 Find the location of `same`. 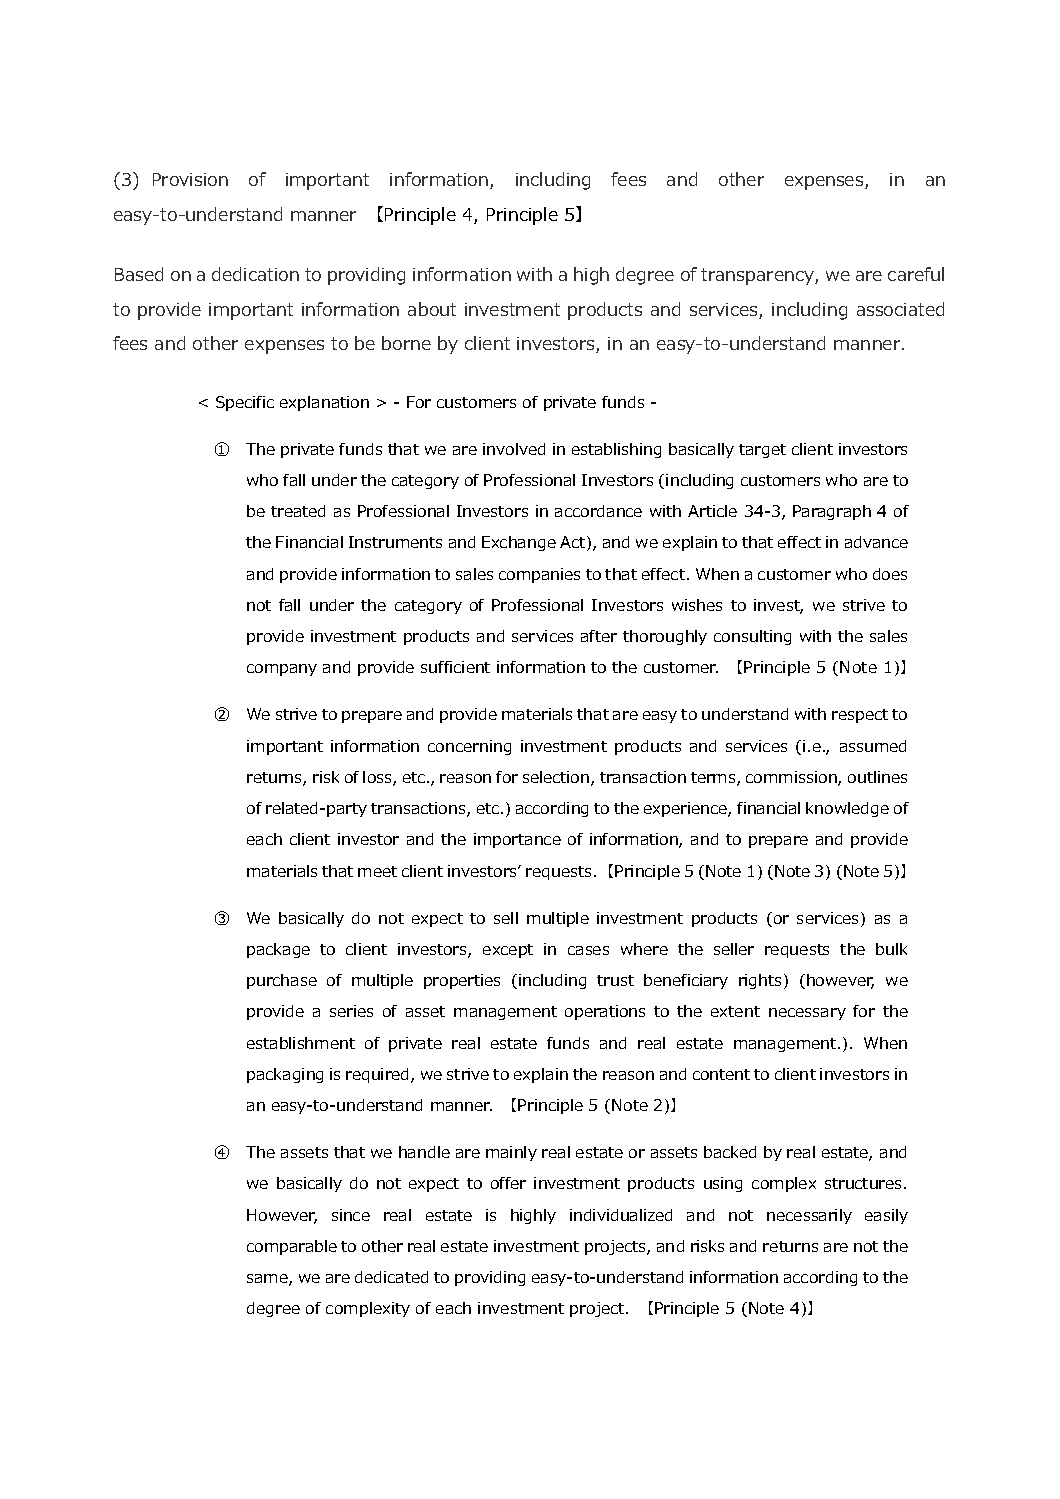

same is located at coordinates (268, 1280).
